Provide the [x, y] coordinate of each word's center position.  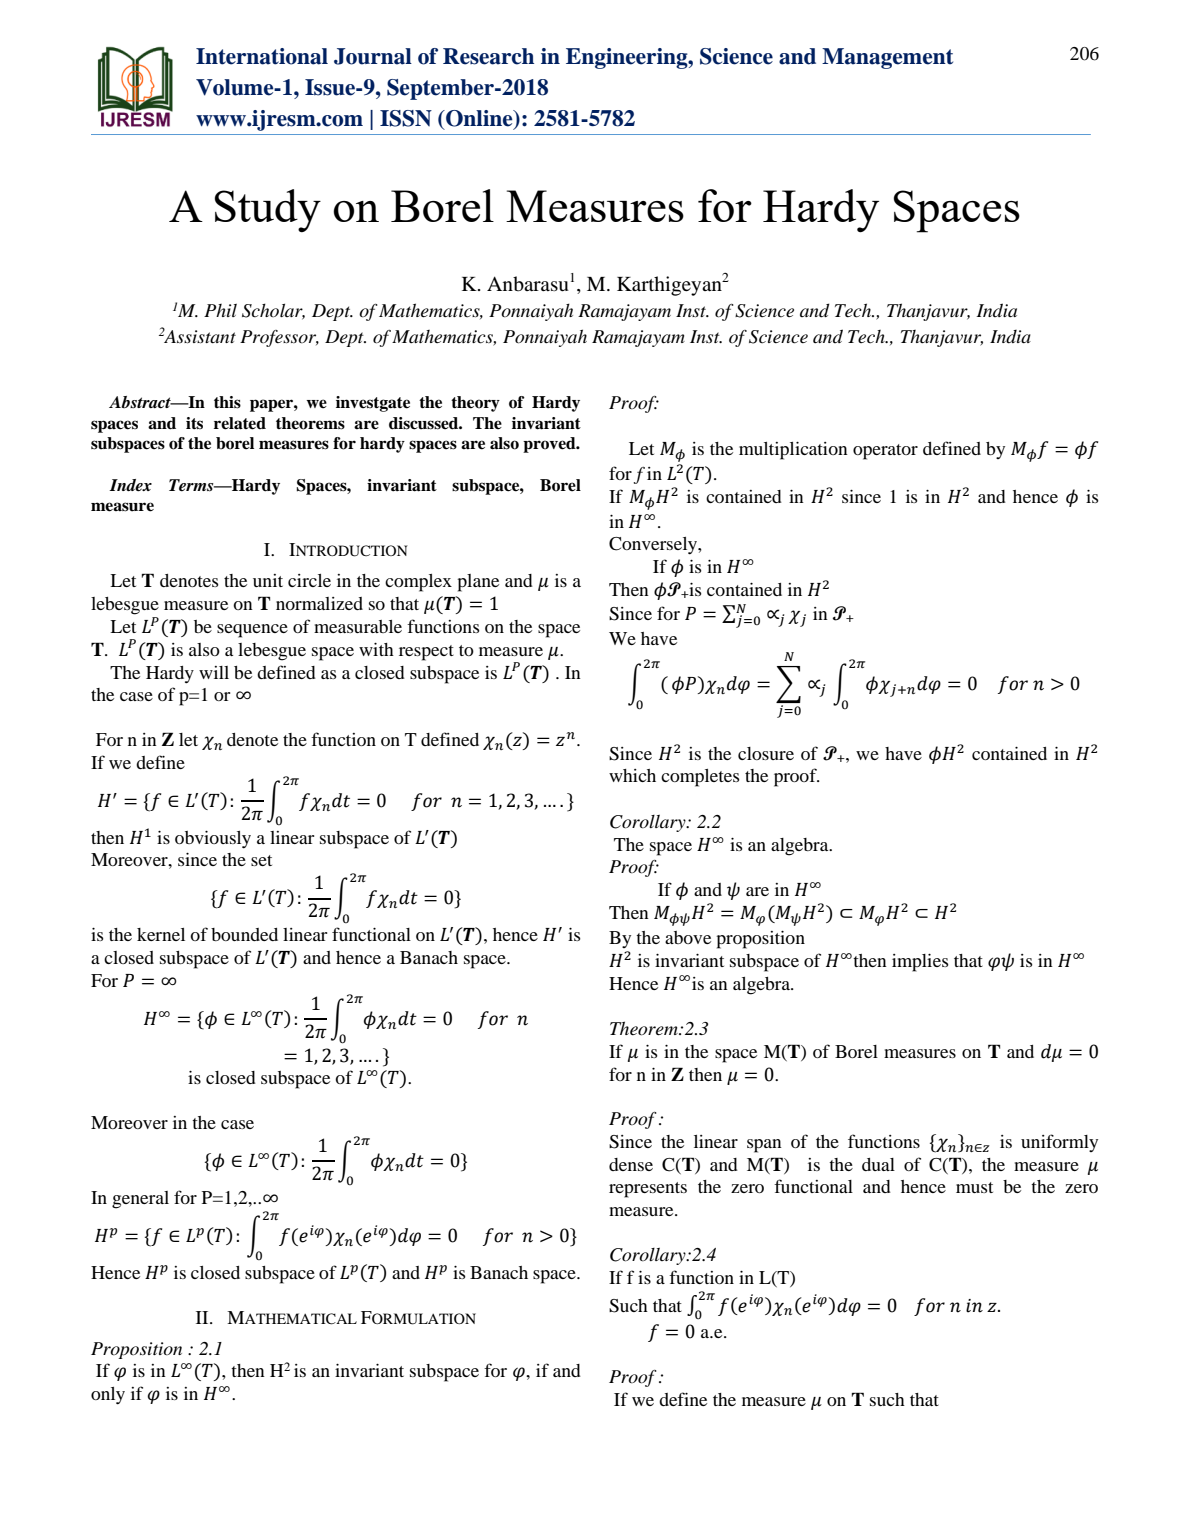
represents [648, 1190]
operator [885, 452]
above [688, 937]
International [262, 56]
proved [550, 445]
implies [920, 962]
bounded [244, 934]
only [108, 1396]
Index [130, 485]
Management [887, 58]
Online [479, 118]
